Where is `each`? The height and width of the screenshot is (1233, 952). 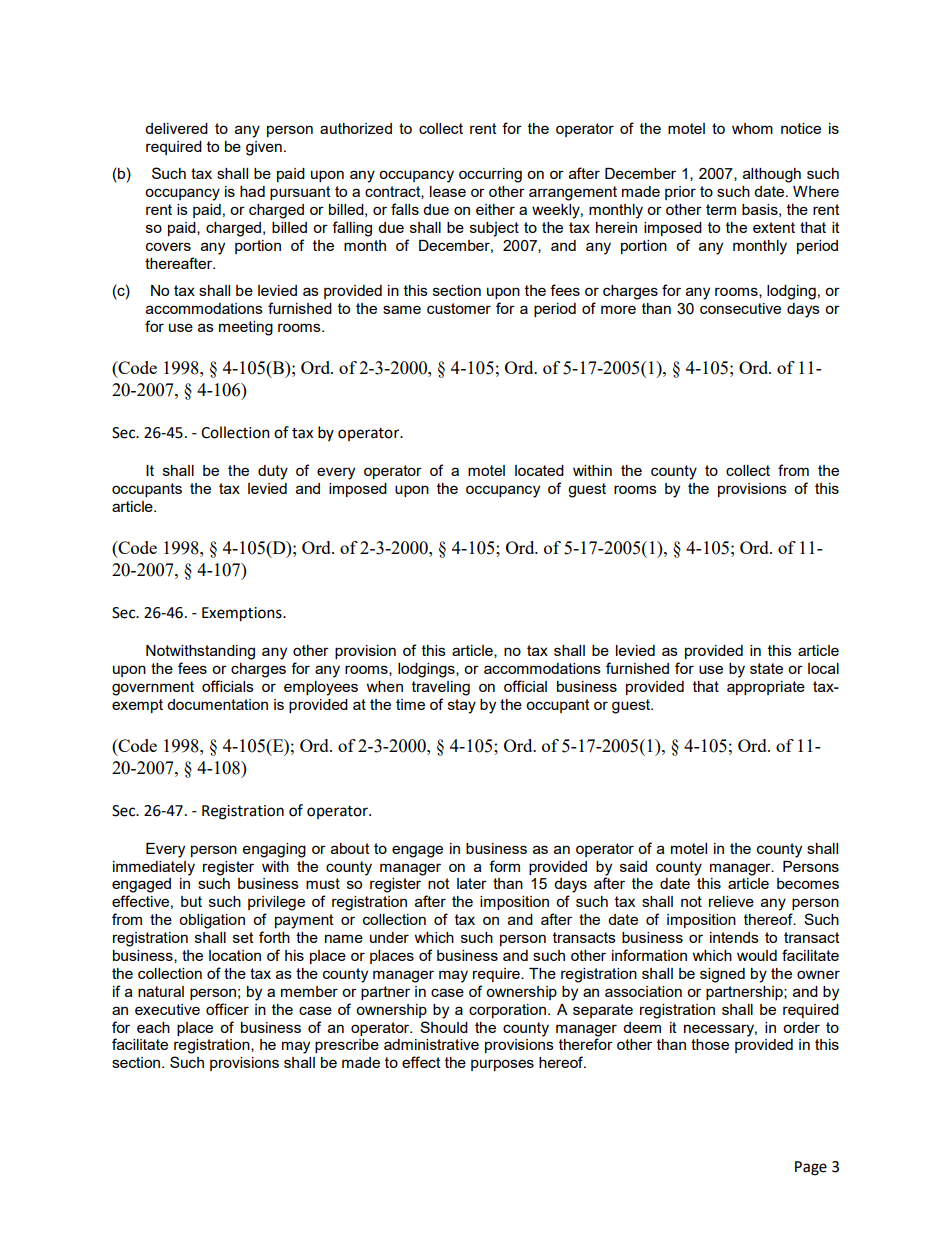
each is located at coordinates (153, 1027).
